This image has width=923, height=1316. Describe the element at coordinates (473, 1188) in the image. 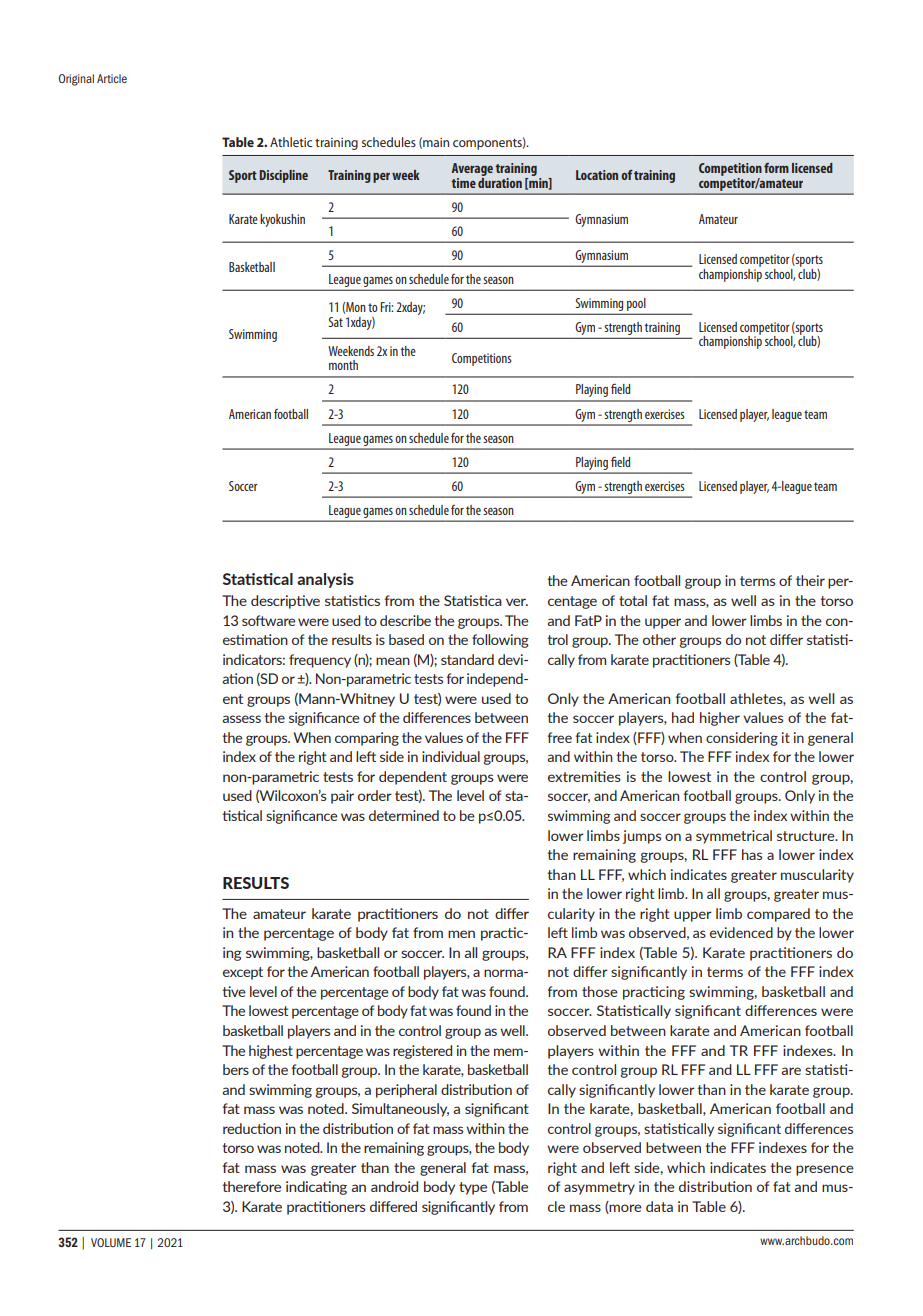

I see `type` at that location.
